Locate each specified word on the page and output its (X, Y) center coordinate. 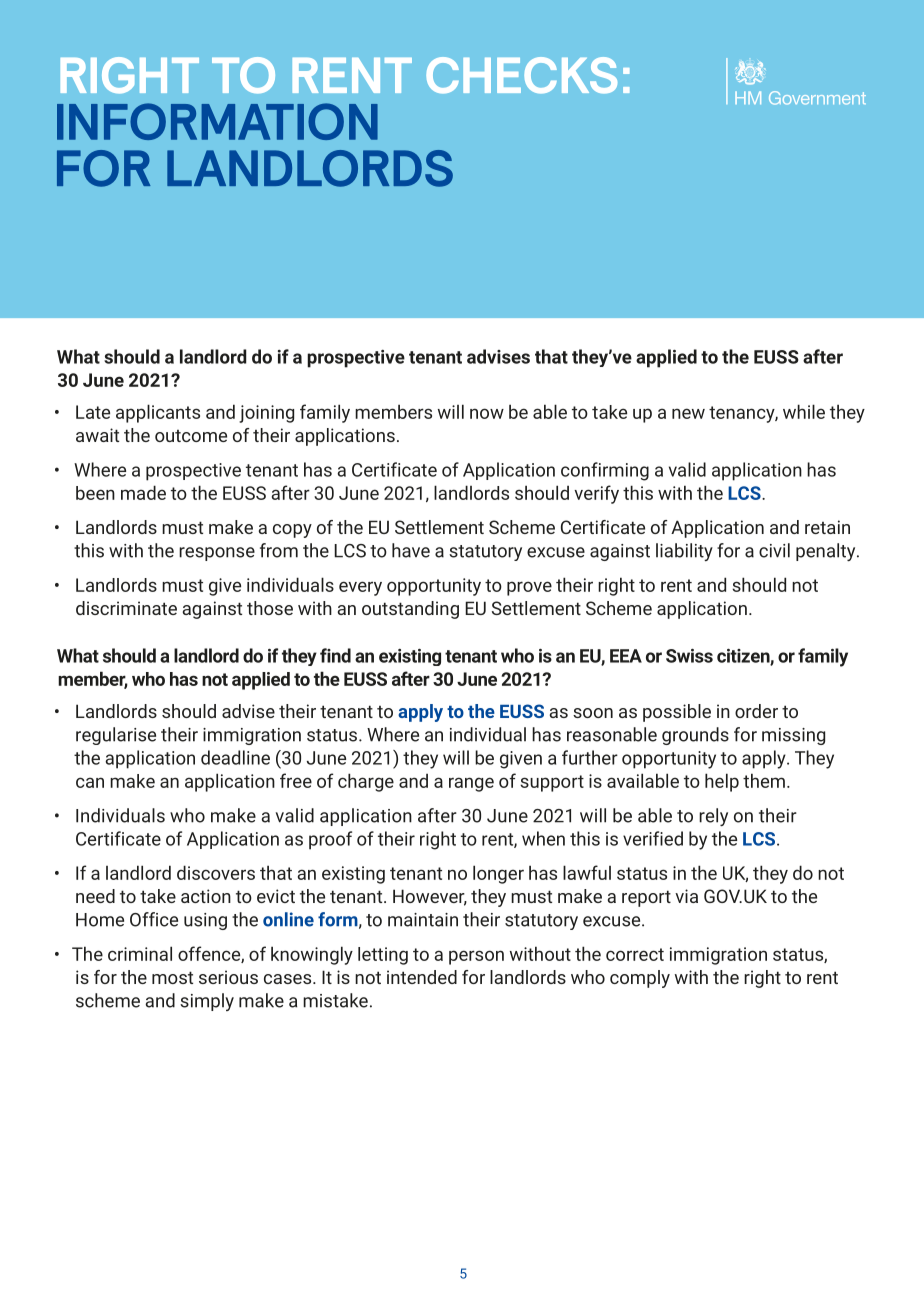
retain (827, 527)
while (804, 411)
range (471, 784)
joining (266, 414)
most (172, 977)
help (722, 782)
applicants (158, 413)
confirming (605, 471)
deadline (235, 757)
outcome (191, 436)
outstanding (410, 610)
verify (596, 494)
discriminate (126, 608)
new (688, 413)
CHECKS (521, 75)
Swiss (689, 656)
